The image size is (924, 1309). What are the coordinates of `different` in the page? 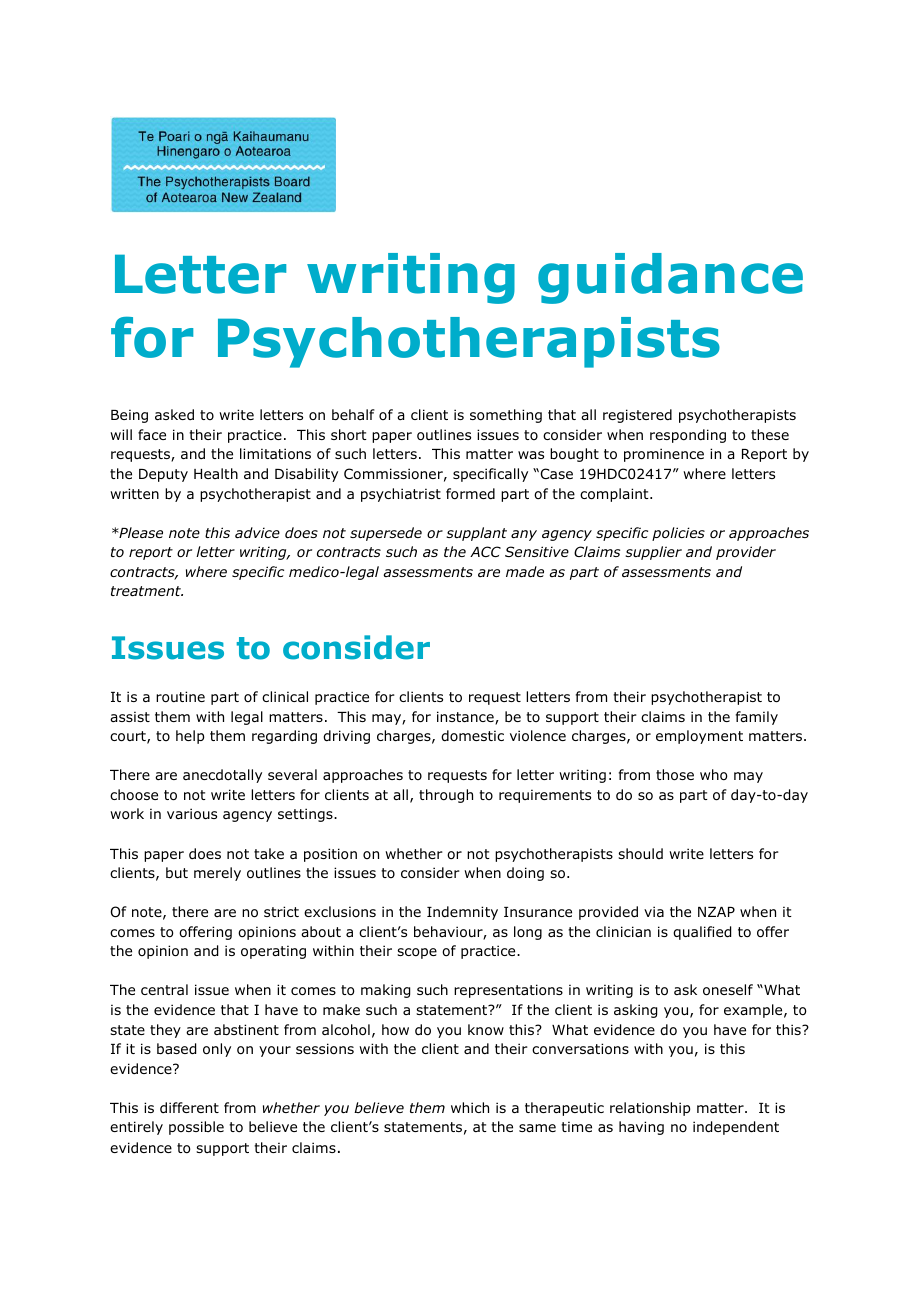 It's located at (189, 1107).
